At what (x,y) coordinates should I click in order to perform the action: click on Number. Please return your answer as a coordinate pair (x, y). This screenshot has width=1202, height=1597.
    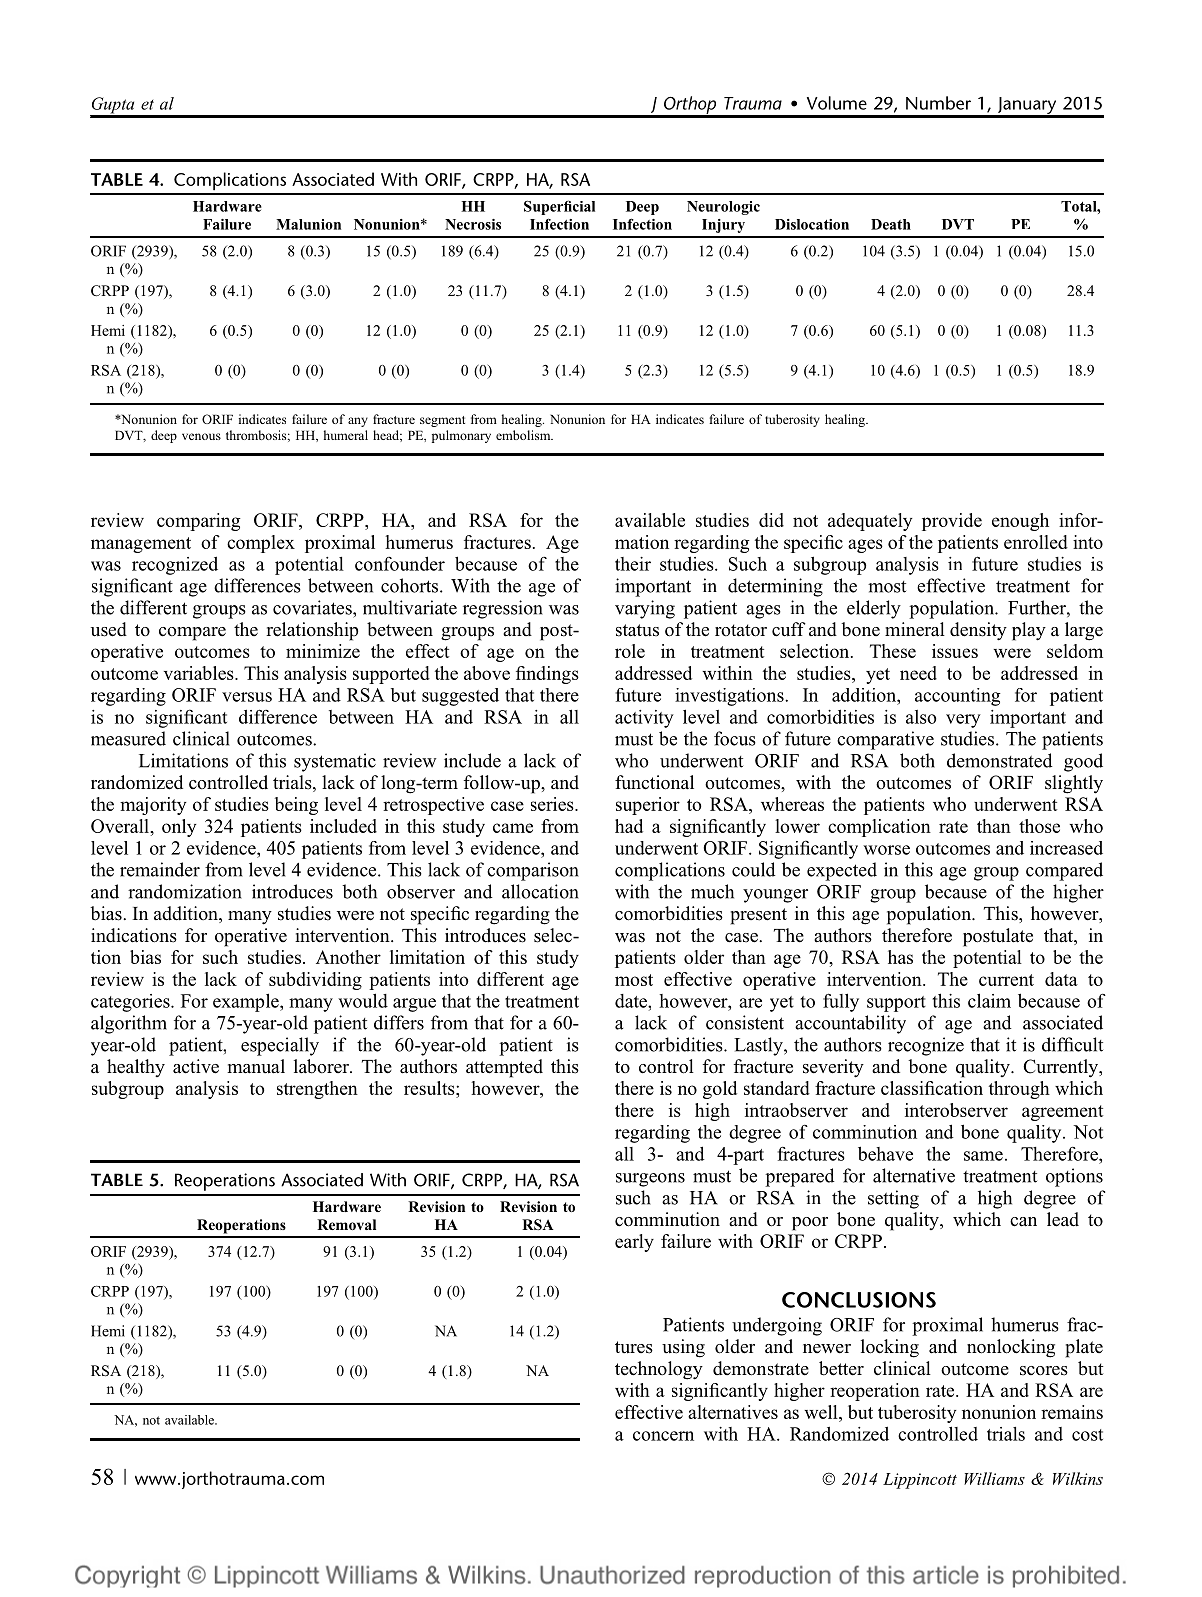
    Looking at the image, I should click on (938, 103).
